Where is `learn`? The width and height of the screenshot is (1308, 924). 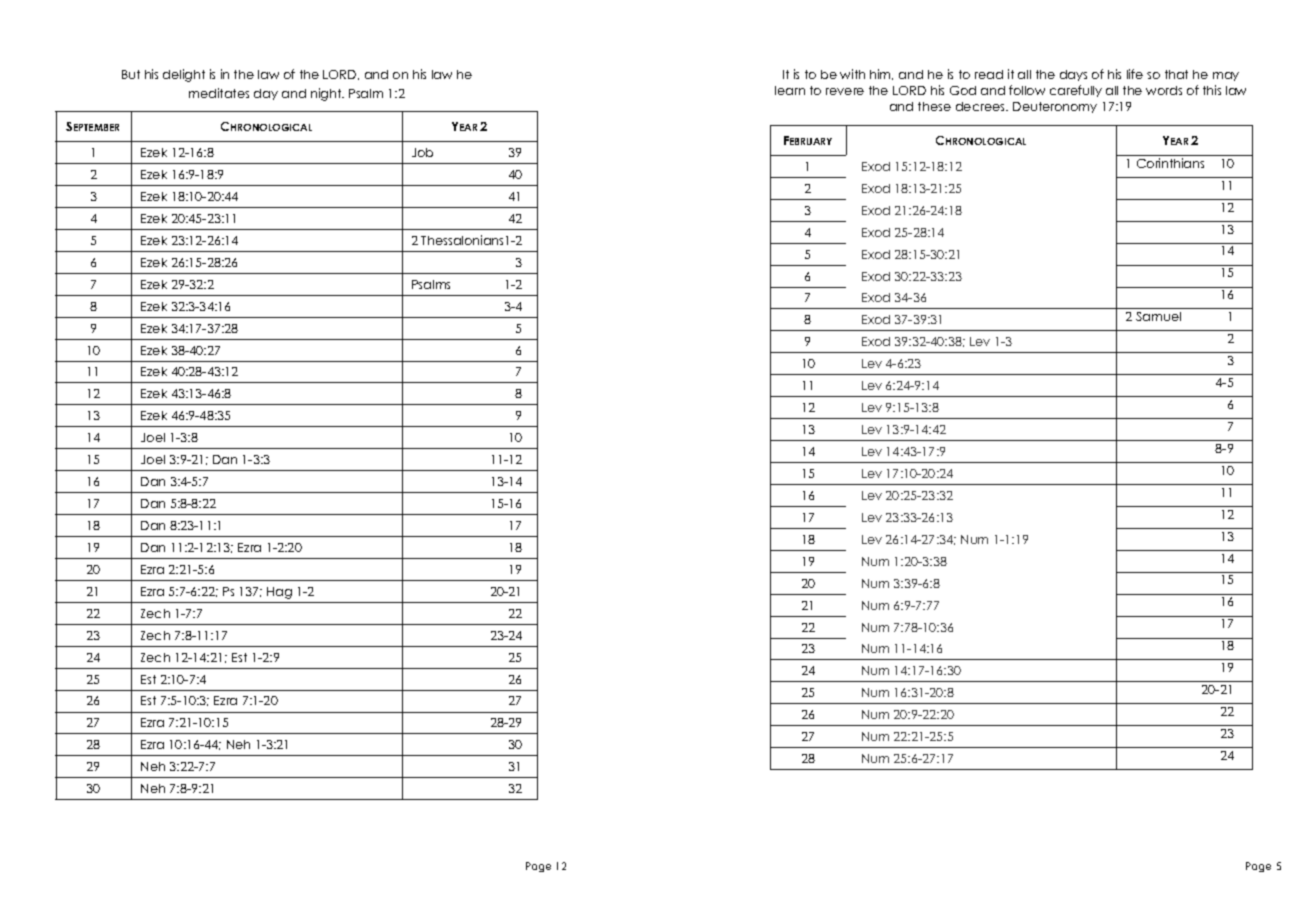
learn is located at coordinates (790, 90).
